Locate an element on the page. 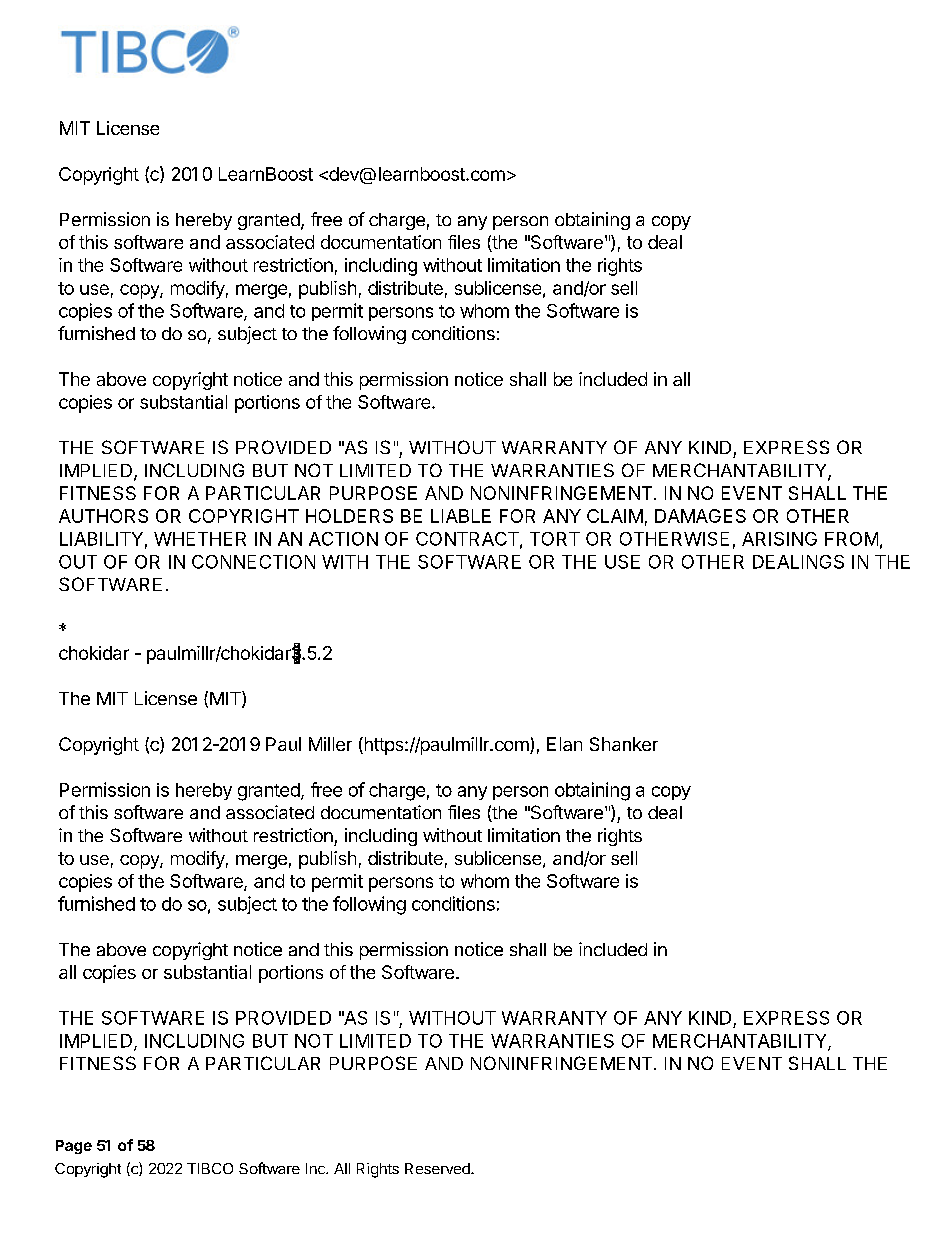  TORT is located at coordinates (555, 539).
